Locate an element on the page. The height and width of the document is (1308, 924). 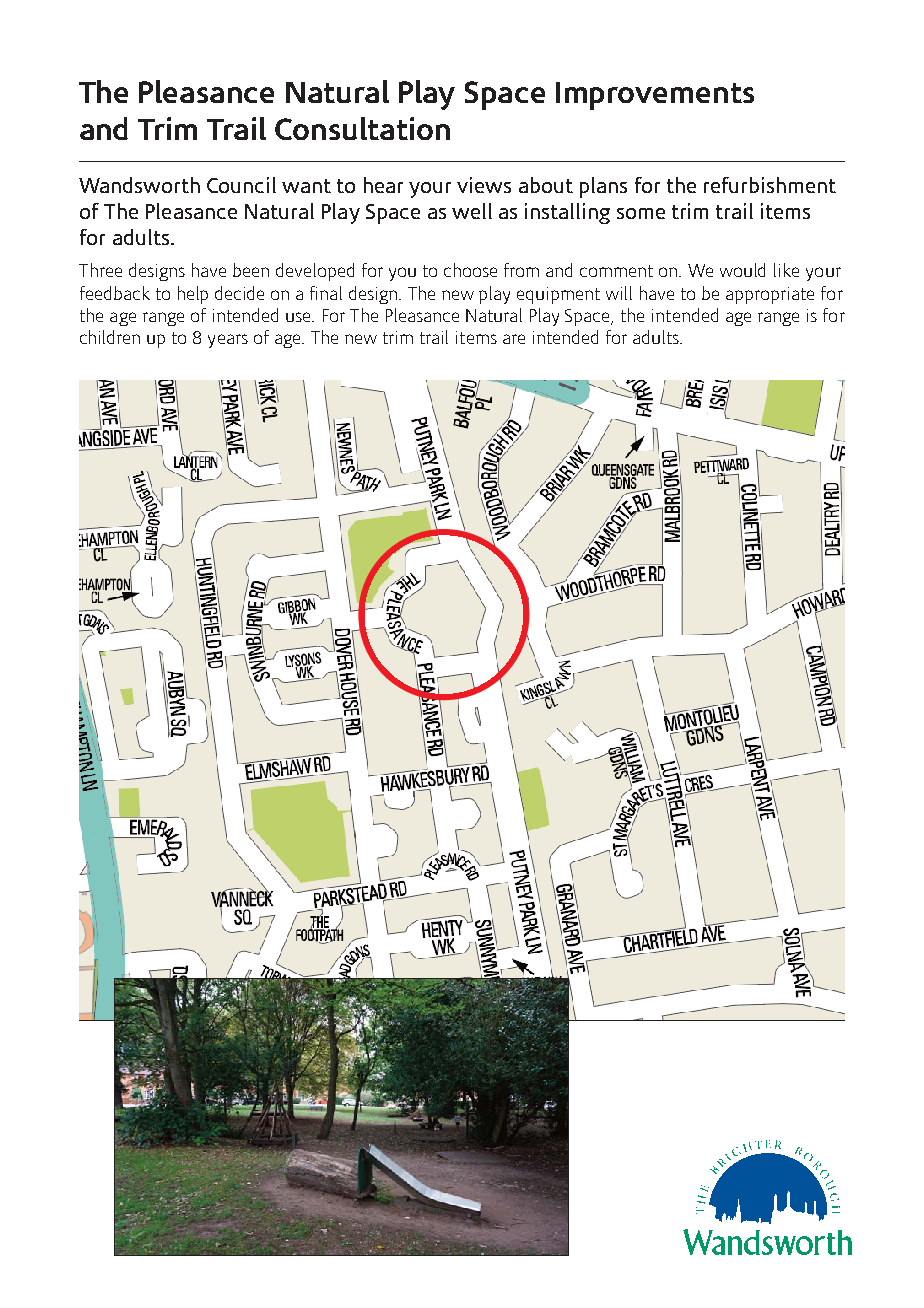
Improvements is located at coordinates (655, 96).
